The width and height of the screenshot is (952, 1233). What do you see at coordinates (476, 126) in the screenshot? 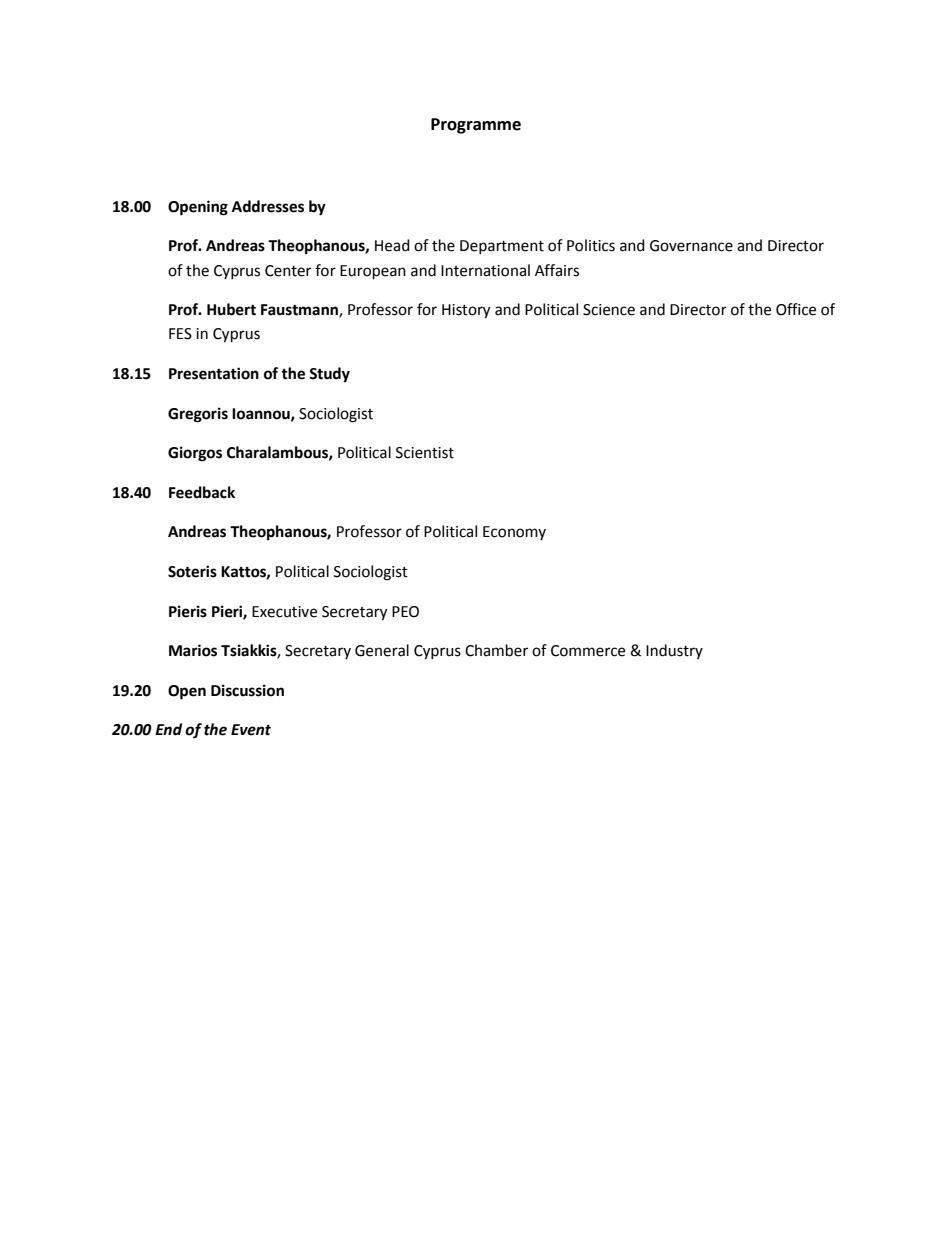
I see `Programme` at bounding box center [476, 126].
